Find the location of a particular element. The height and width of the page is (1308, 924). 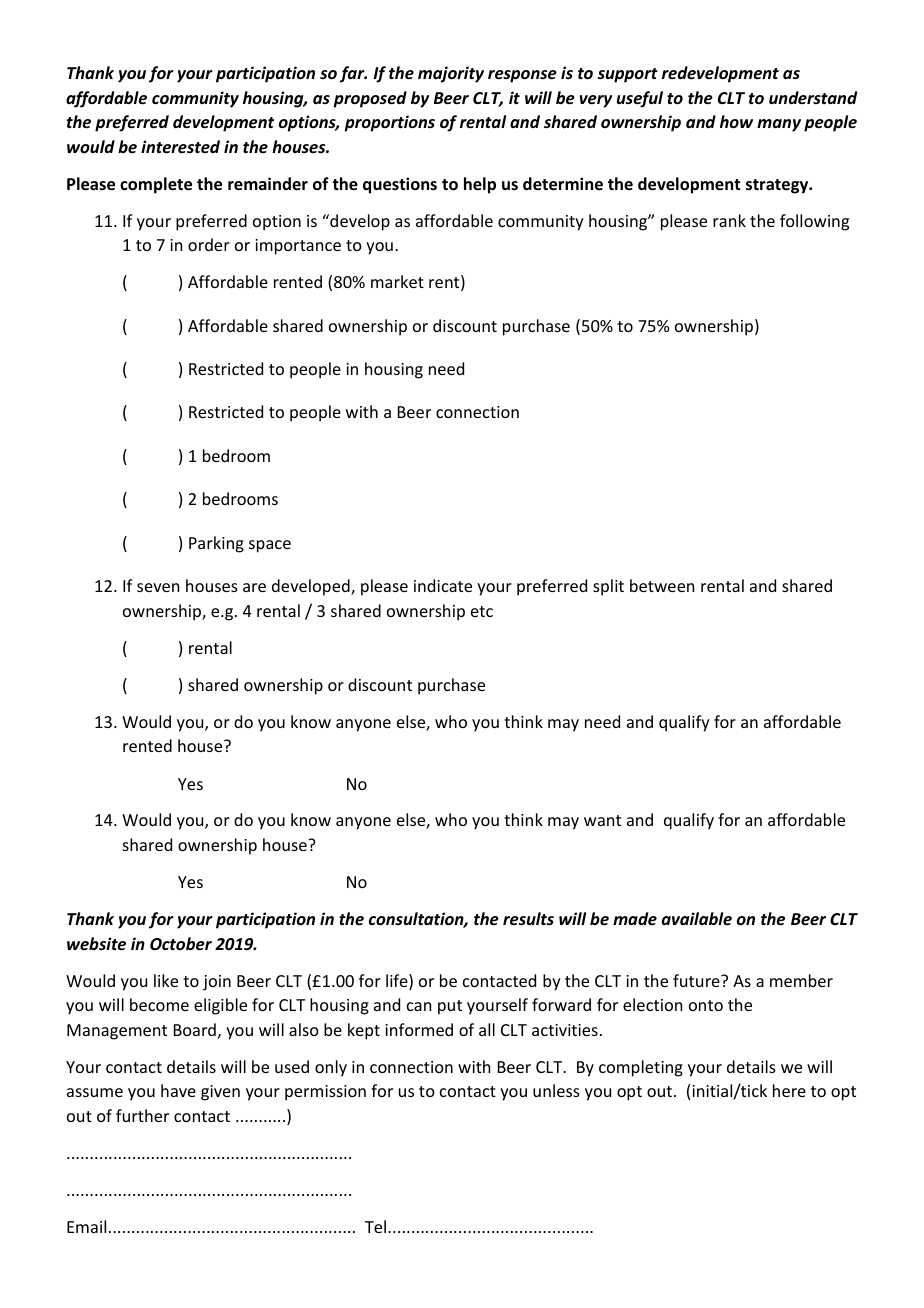

available is located at coordinates (697, 919).
